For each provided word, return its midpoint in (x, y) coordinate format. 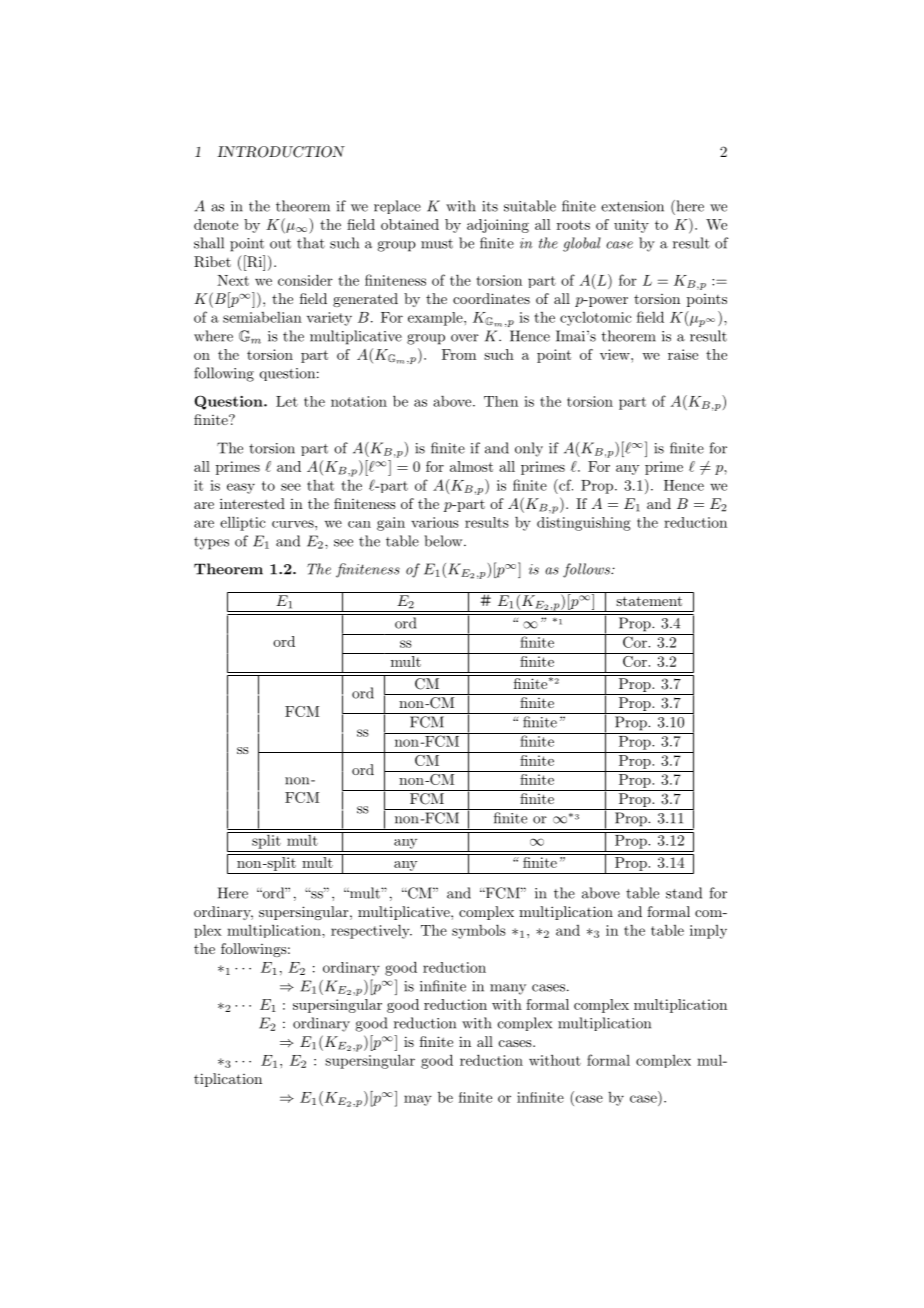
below (444, 541)
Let (287, 401)
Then (501, 401)
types (211, 543)
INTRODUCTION (281, 152)
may (418, 1100)
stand (684, 893)
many (508, 989)
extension (632, 206)
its (490, 206)
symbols (479, 932)
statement (649, 601)
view (616, 354)
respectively (371, 932)
